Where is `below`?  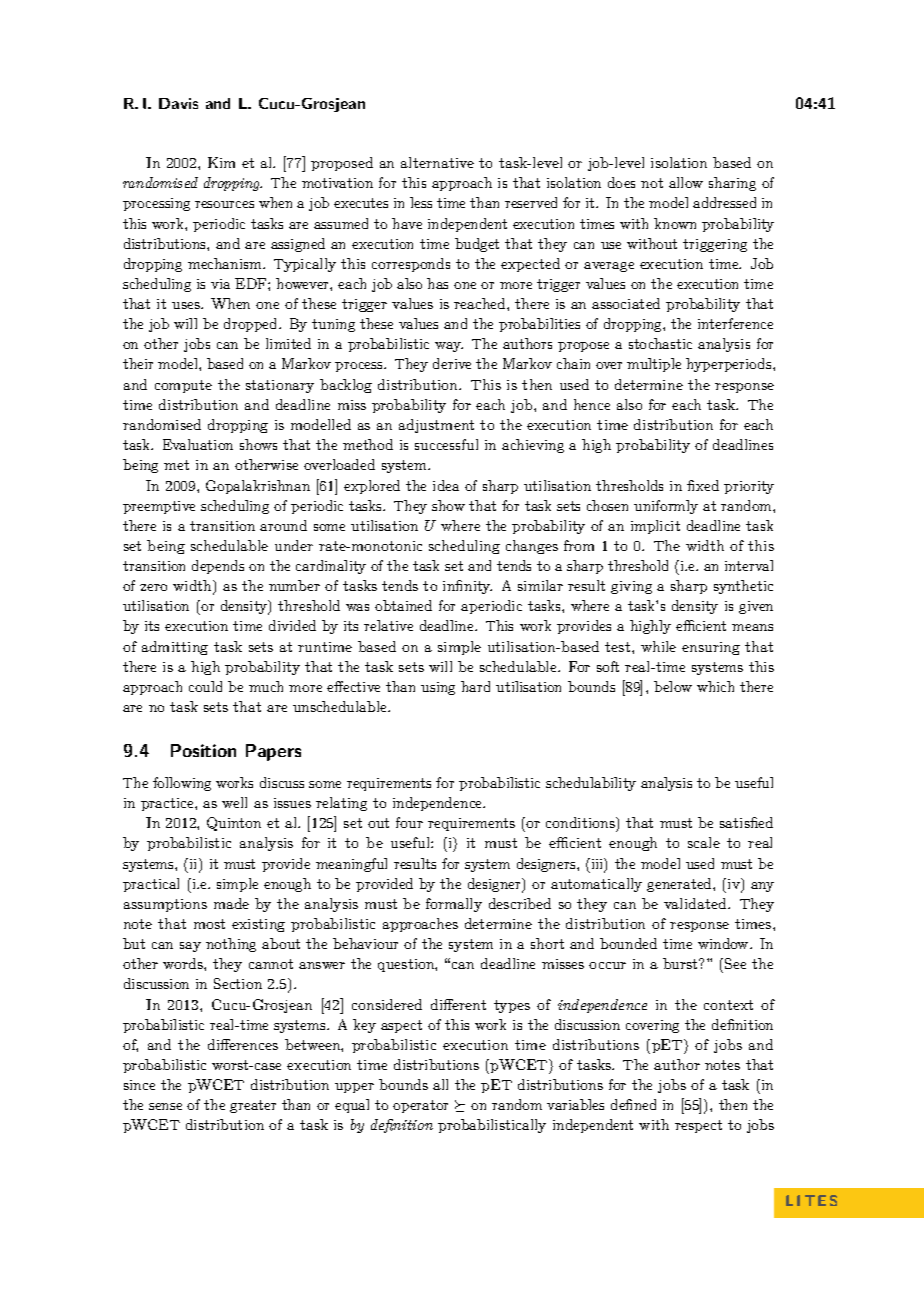 below is located at coordinates (673, 686).
